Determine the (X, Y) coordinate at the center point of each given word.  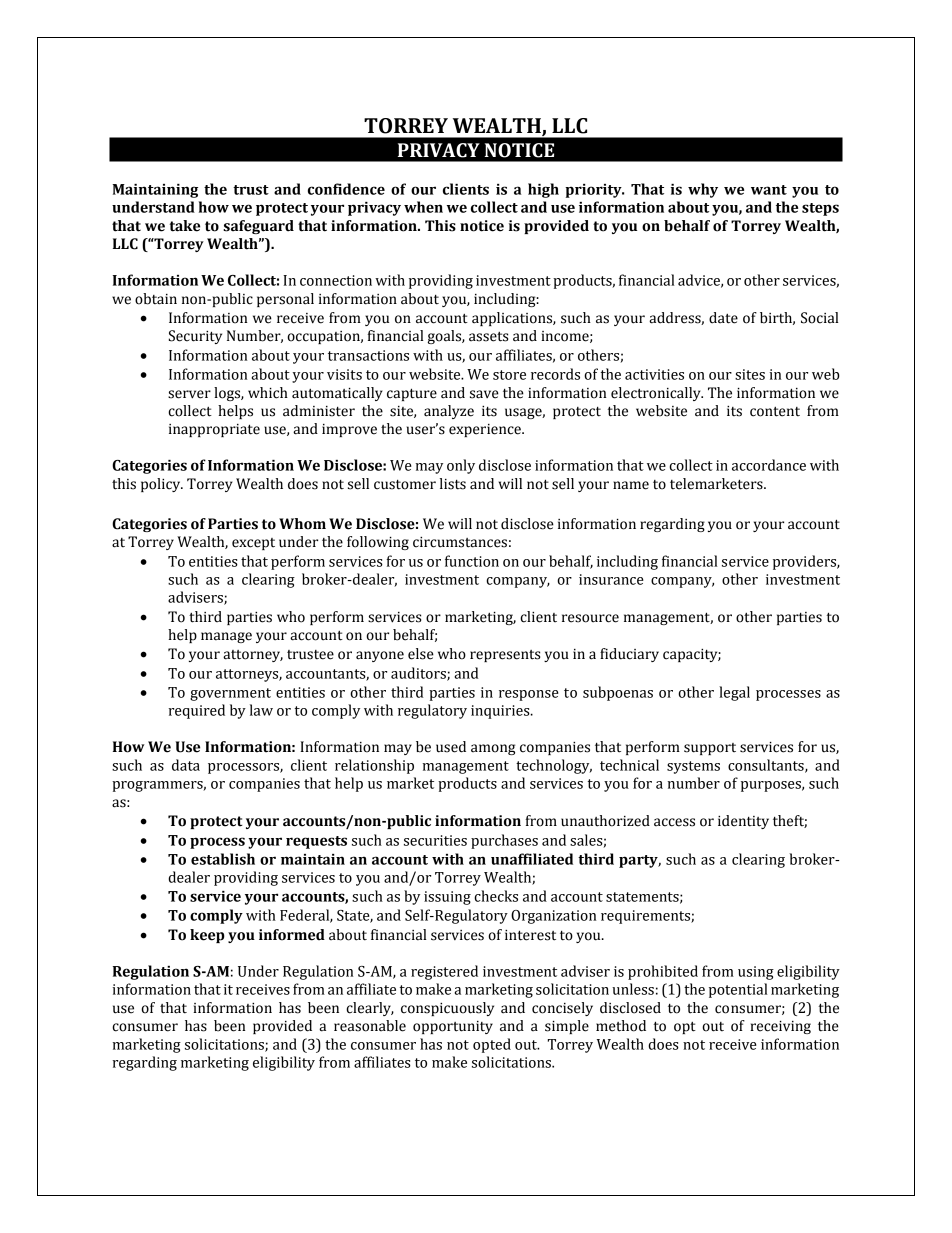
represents (505, 656)
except (253, 544)
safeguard (258, 227)
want (769, 190)
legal (734, 693)
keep (207, 936)
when (423, 207)
